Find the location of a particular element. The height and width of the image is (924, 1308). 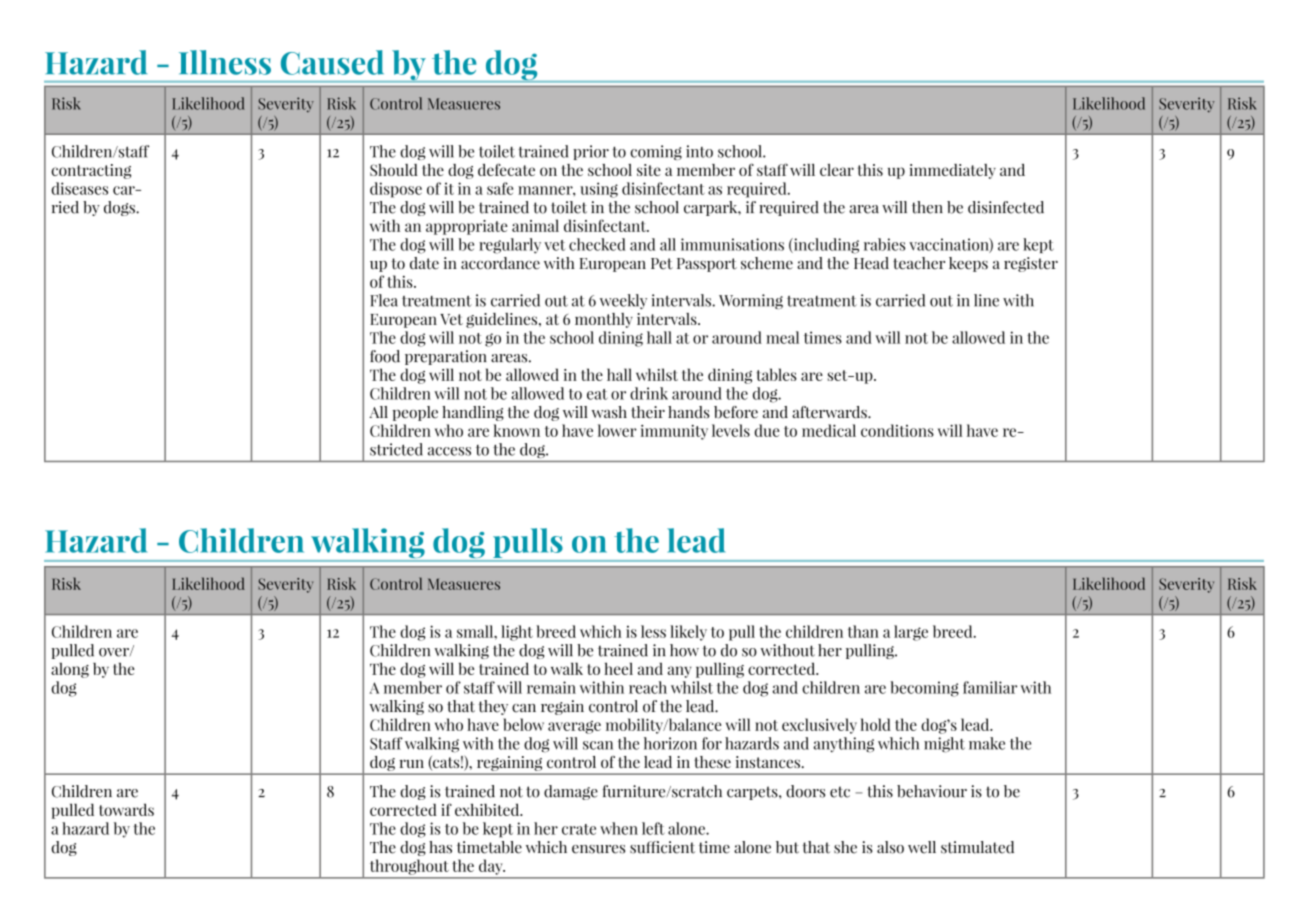

prior is located at coordinates (591, 152).
